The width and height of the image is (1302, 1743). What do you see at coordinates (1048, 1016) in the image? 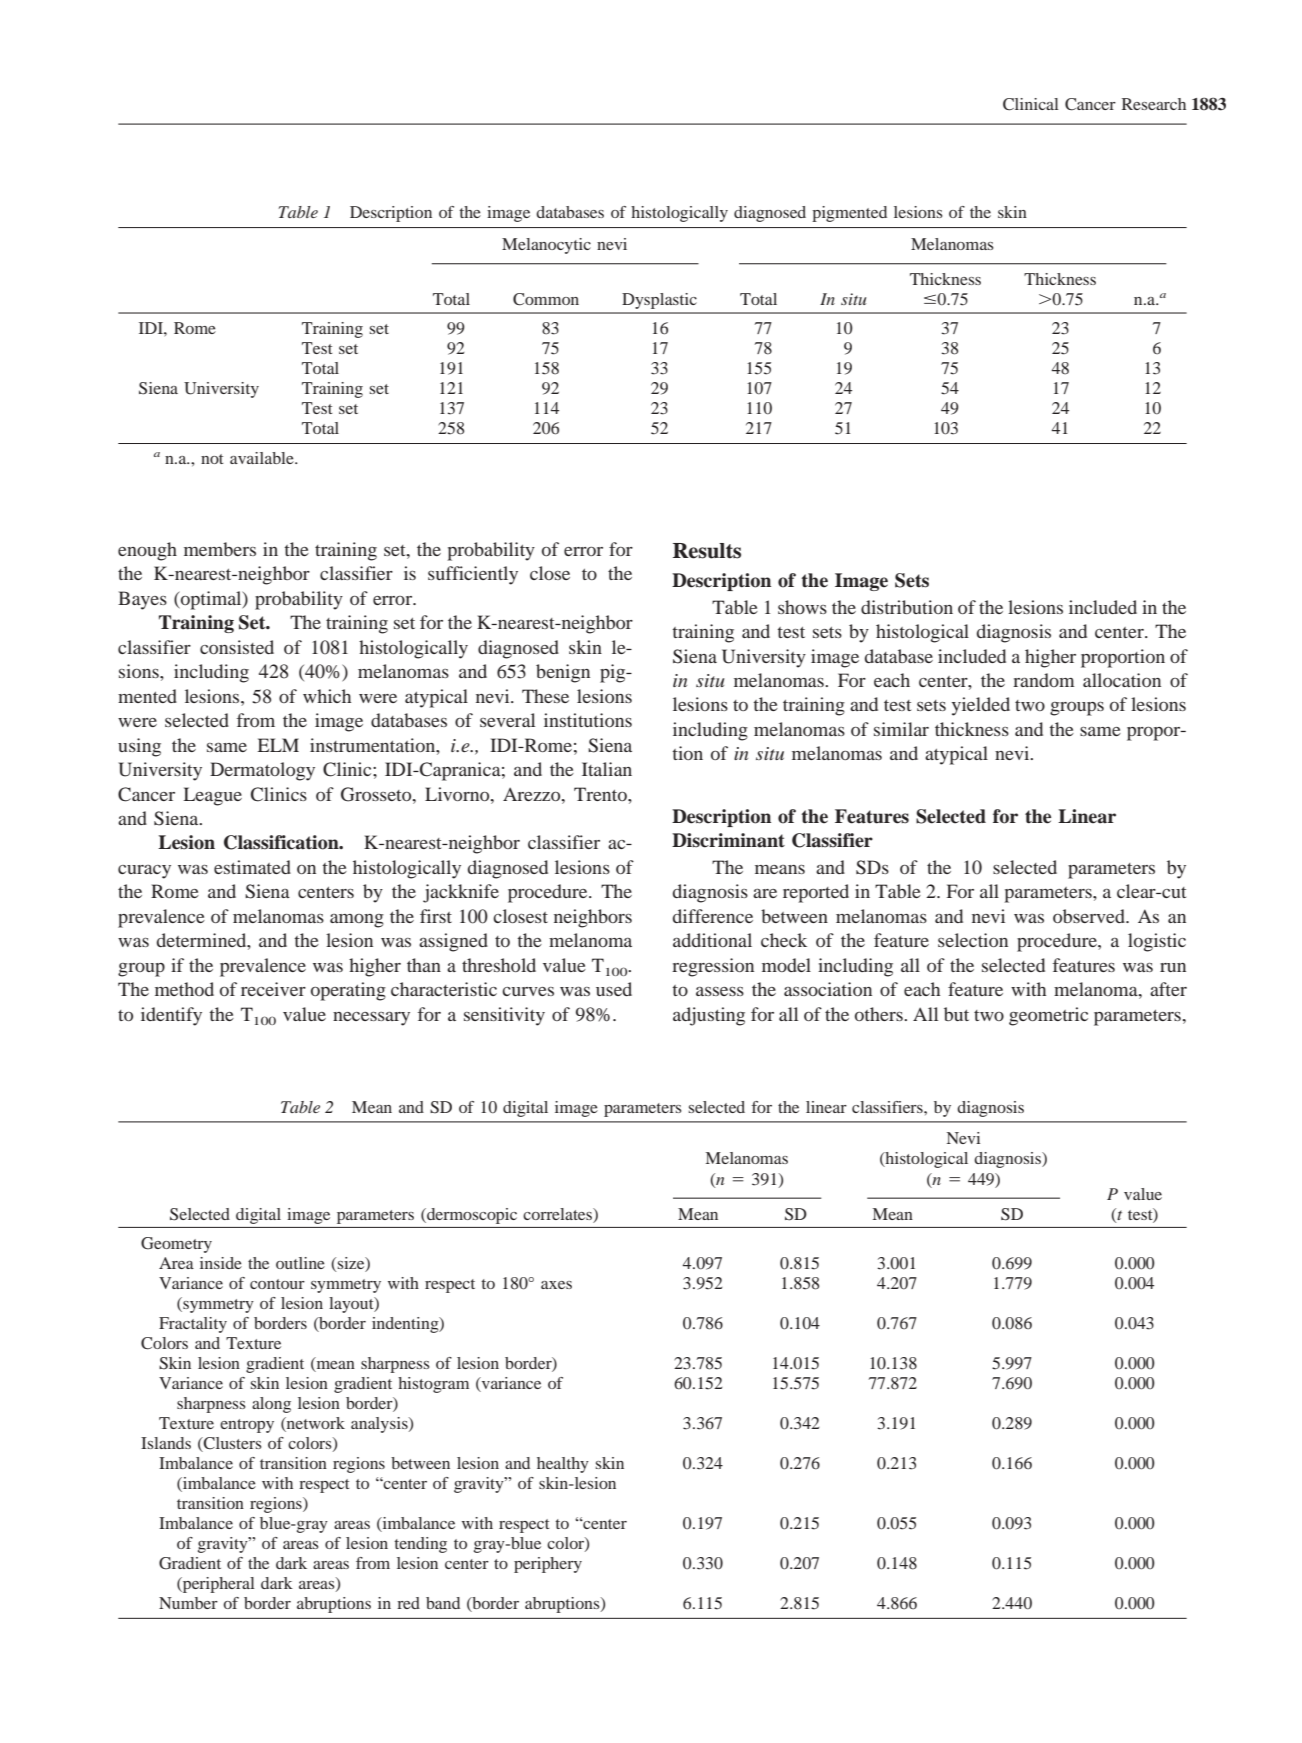
I see `geometric` at bounding box center [1048, 1016].
